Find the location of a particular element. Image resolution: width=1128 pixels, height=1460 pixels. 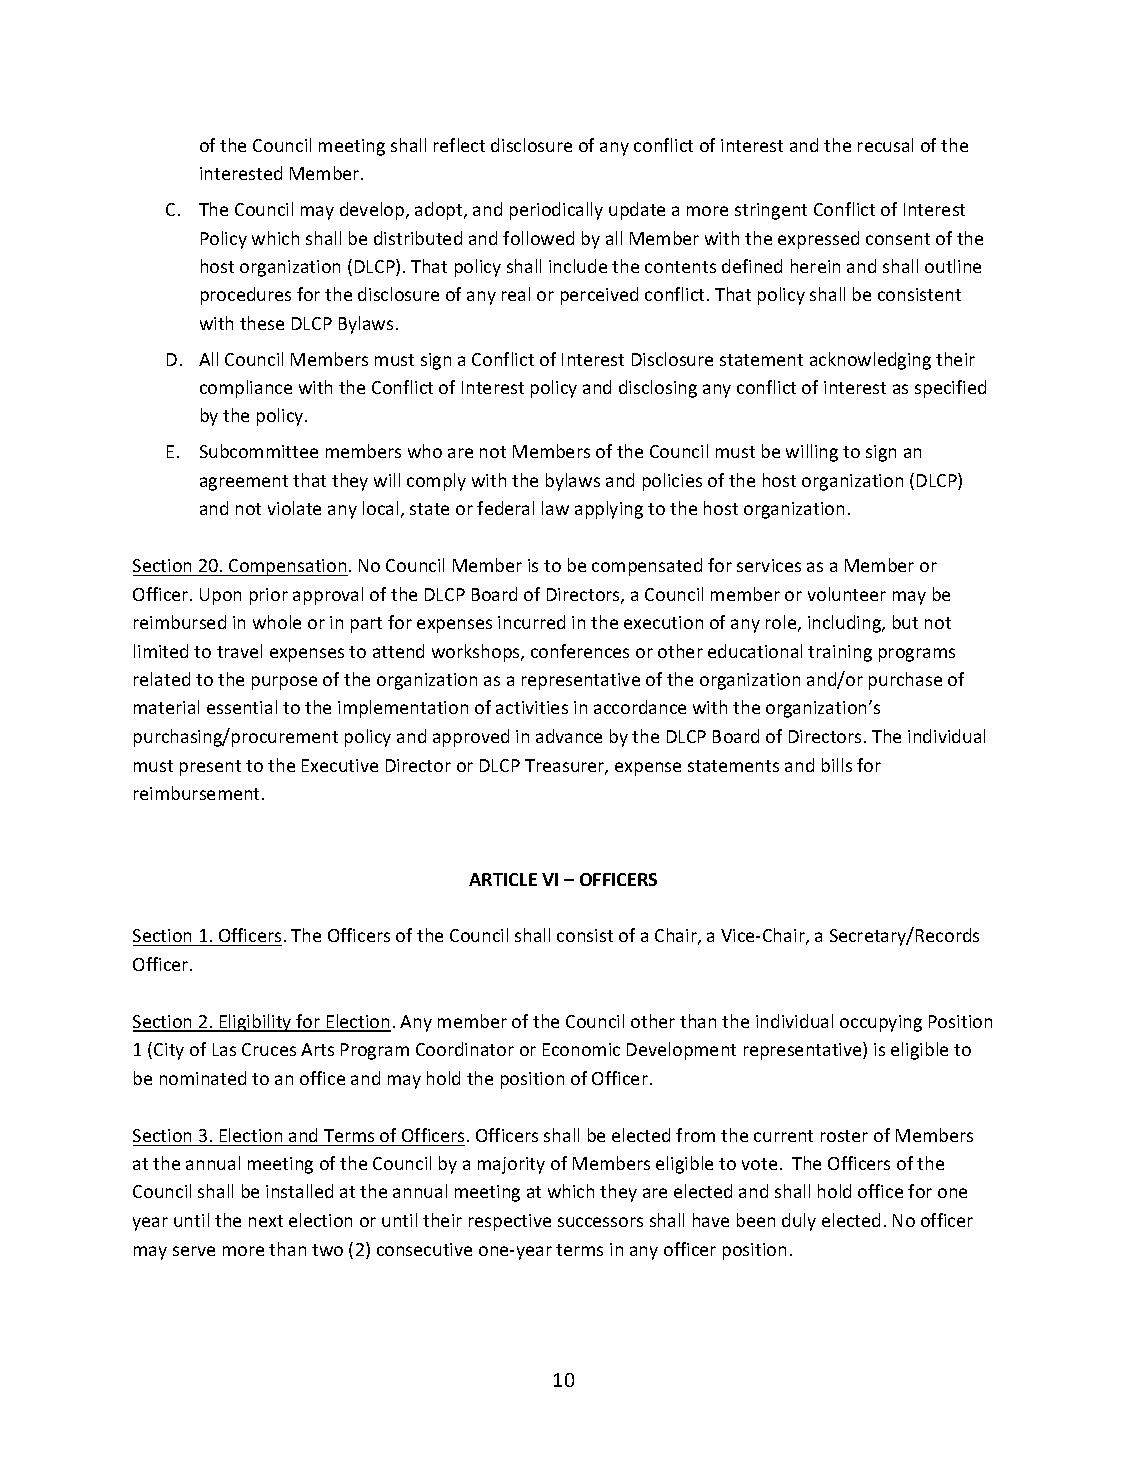

procedures is located at coordinates (246, 296).
